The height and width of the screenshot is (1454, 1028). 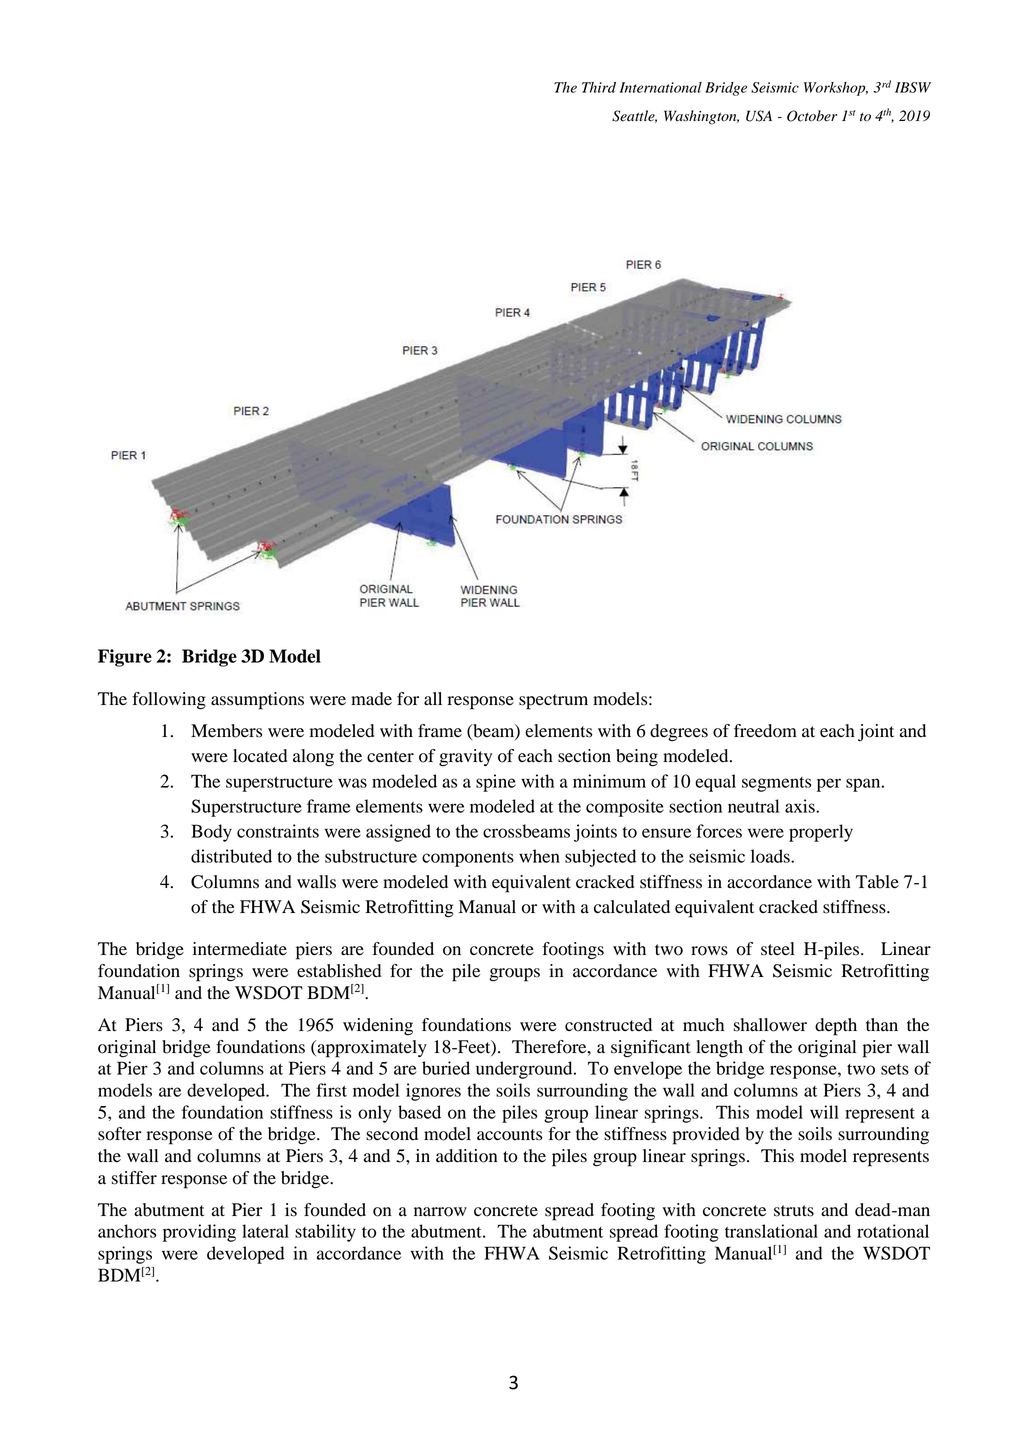 What do you see at coordinates (661, 87) in the screenshot?
I see `International` at bounding box center [661, 87].
